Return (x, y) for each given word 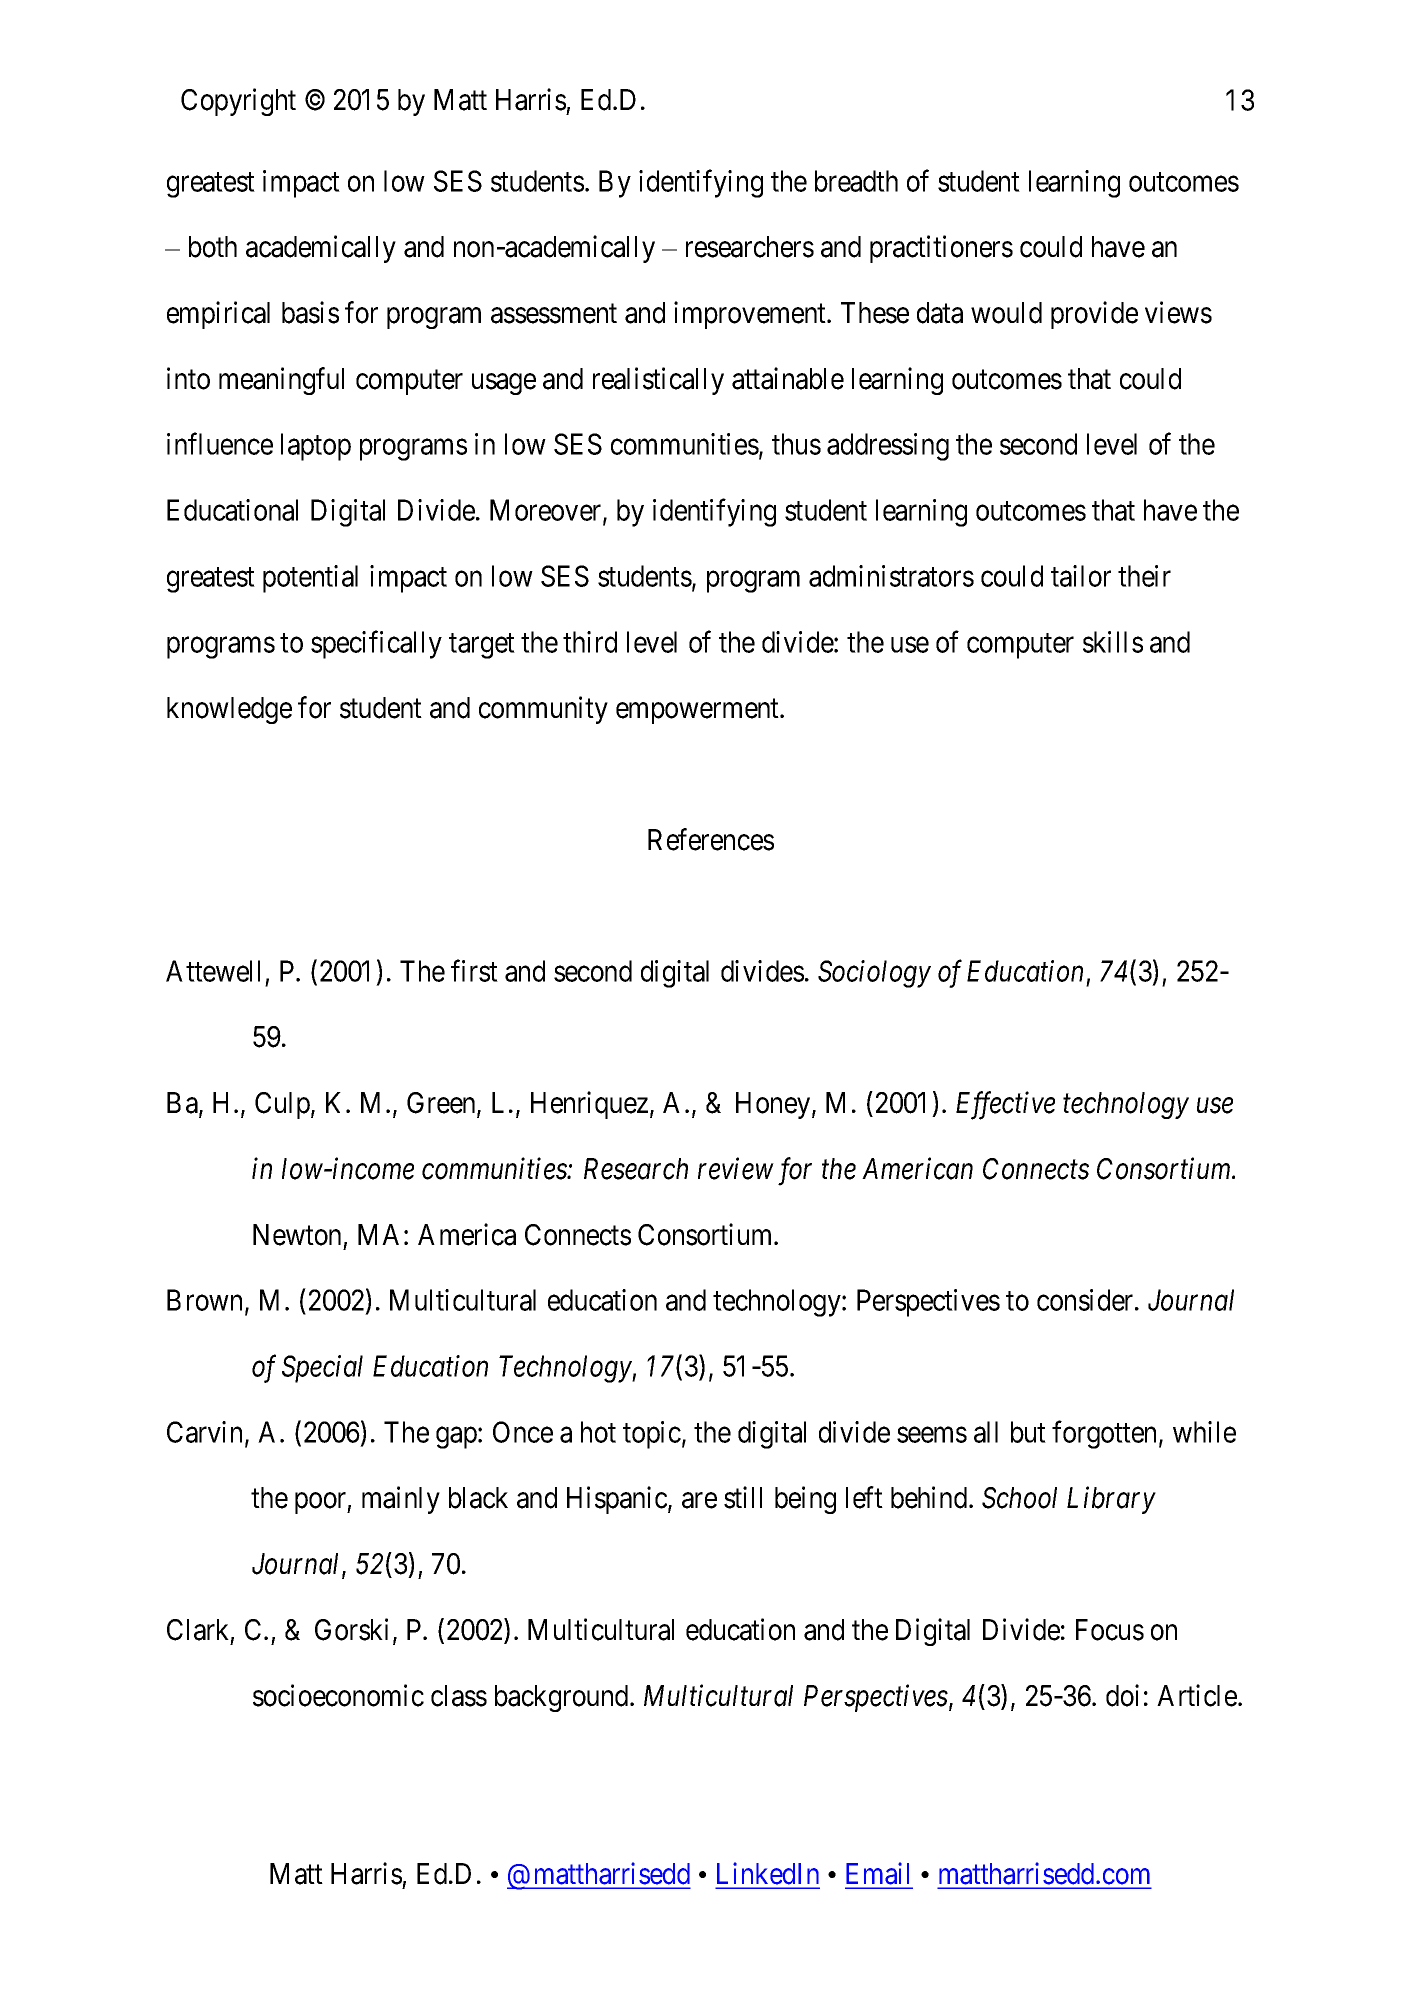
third (590, 642)
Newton (297, 1235)
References (711, 839)
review (736, 1169)
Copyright (238, 102)
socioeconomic (338, 1695)
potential (310, 579)
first (474, 971)
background (563, 1698)
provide (1094, 315)
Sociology (874, 974)
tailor (1081, 576)
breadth (856, 181)
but (1028, 1432)
